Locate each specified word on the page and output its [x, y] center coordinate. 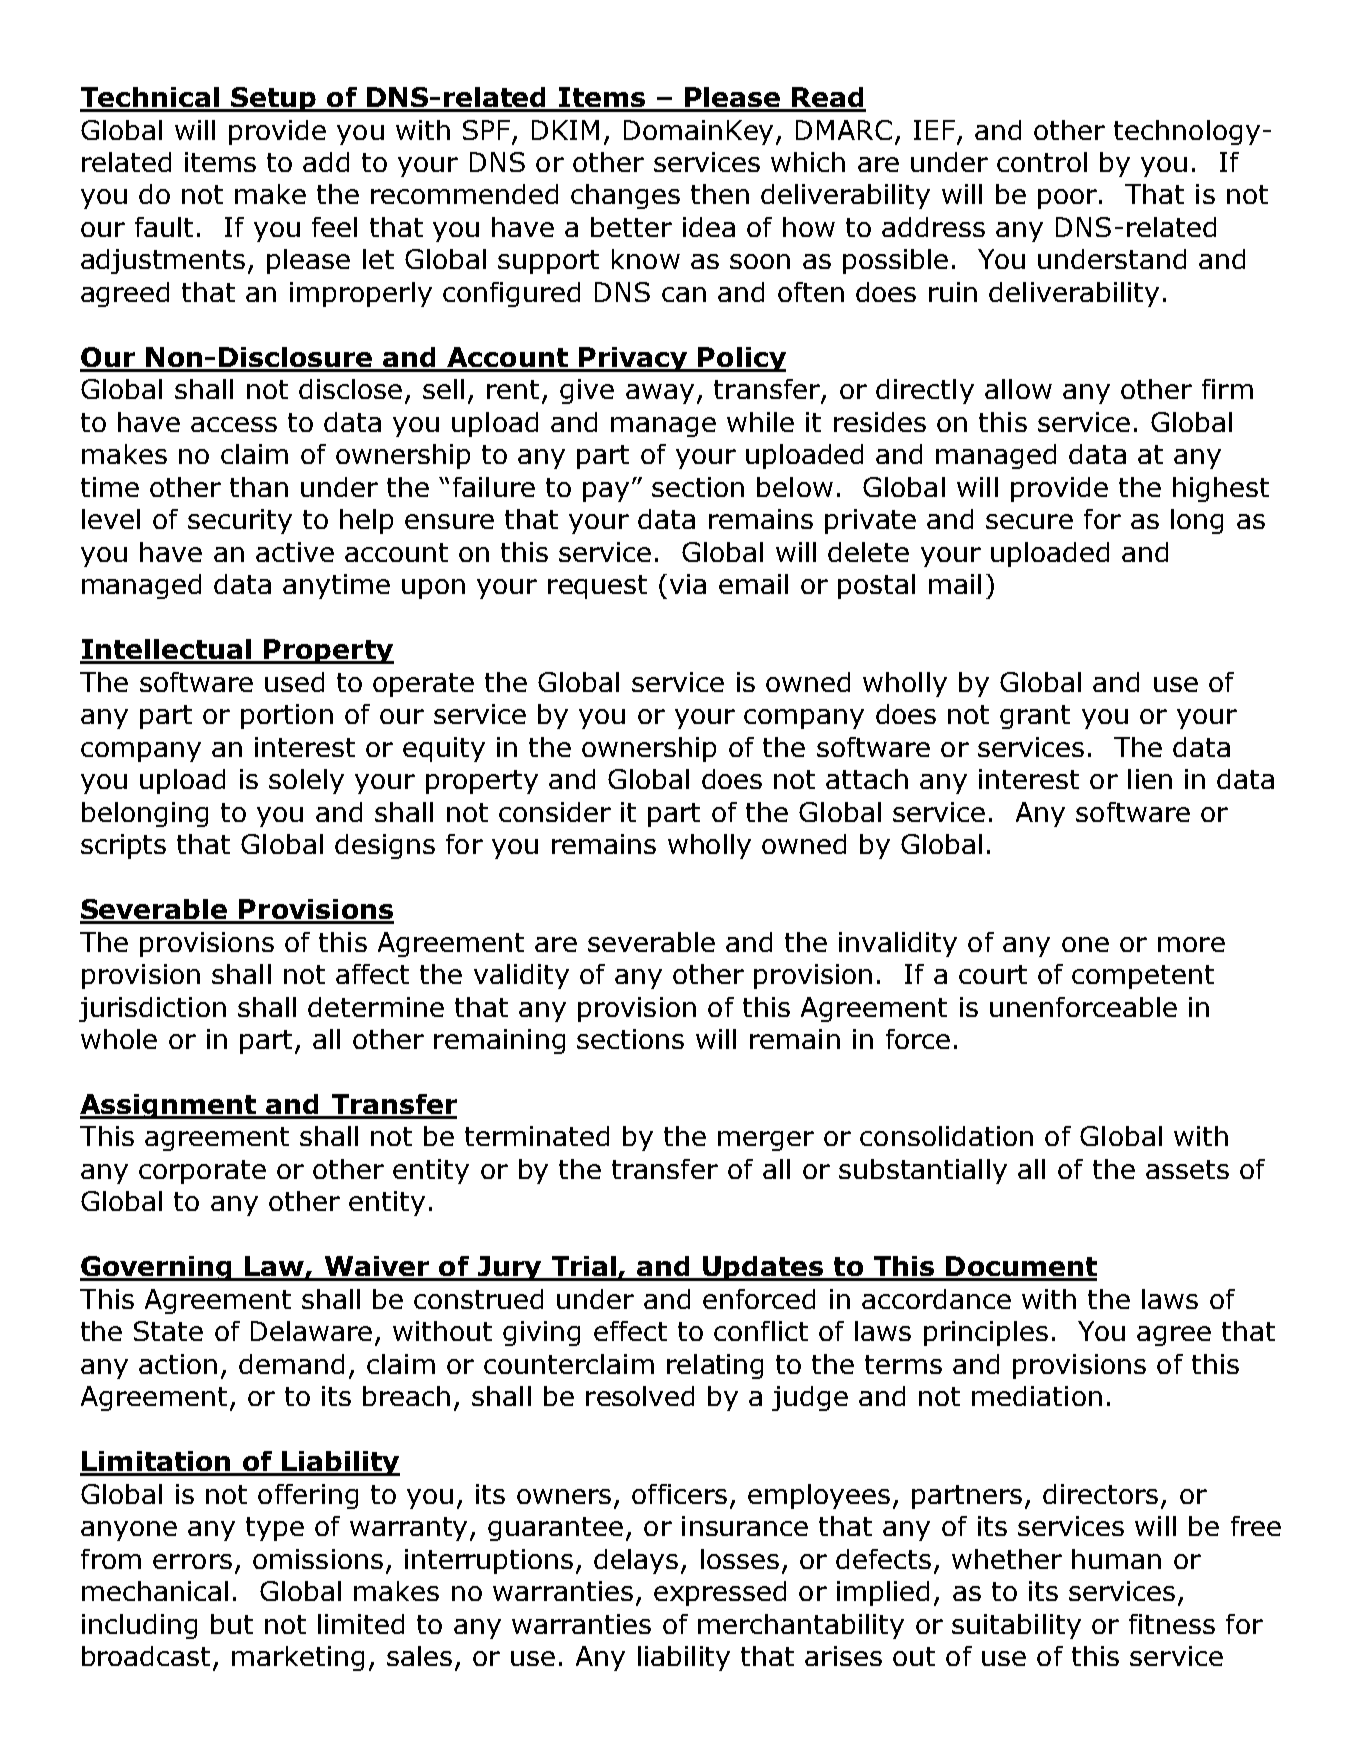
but [232, 1624]
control [1042, 162]
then [720, 194]
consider [555, 812]
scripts [123, 846]
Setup [274, 99]
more [1191, 944]
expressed [720, 1593]
